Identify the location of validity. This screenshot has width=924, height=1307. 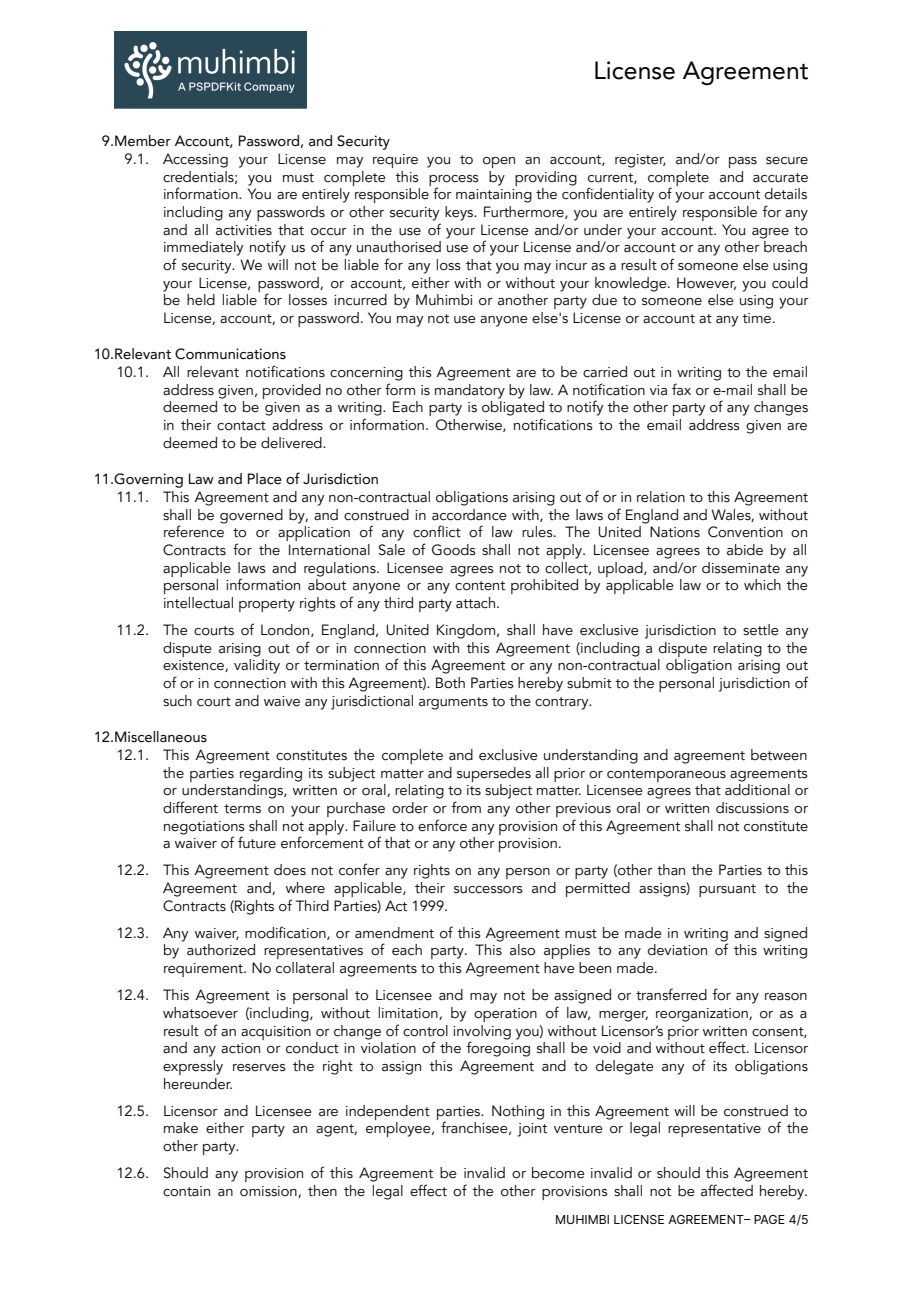
(257, 666).
